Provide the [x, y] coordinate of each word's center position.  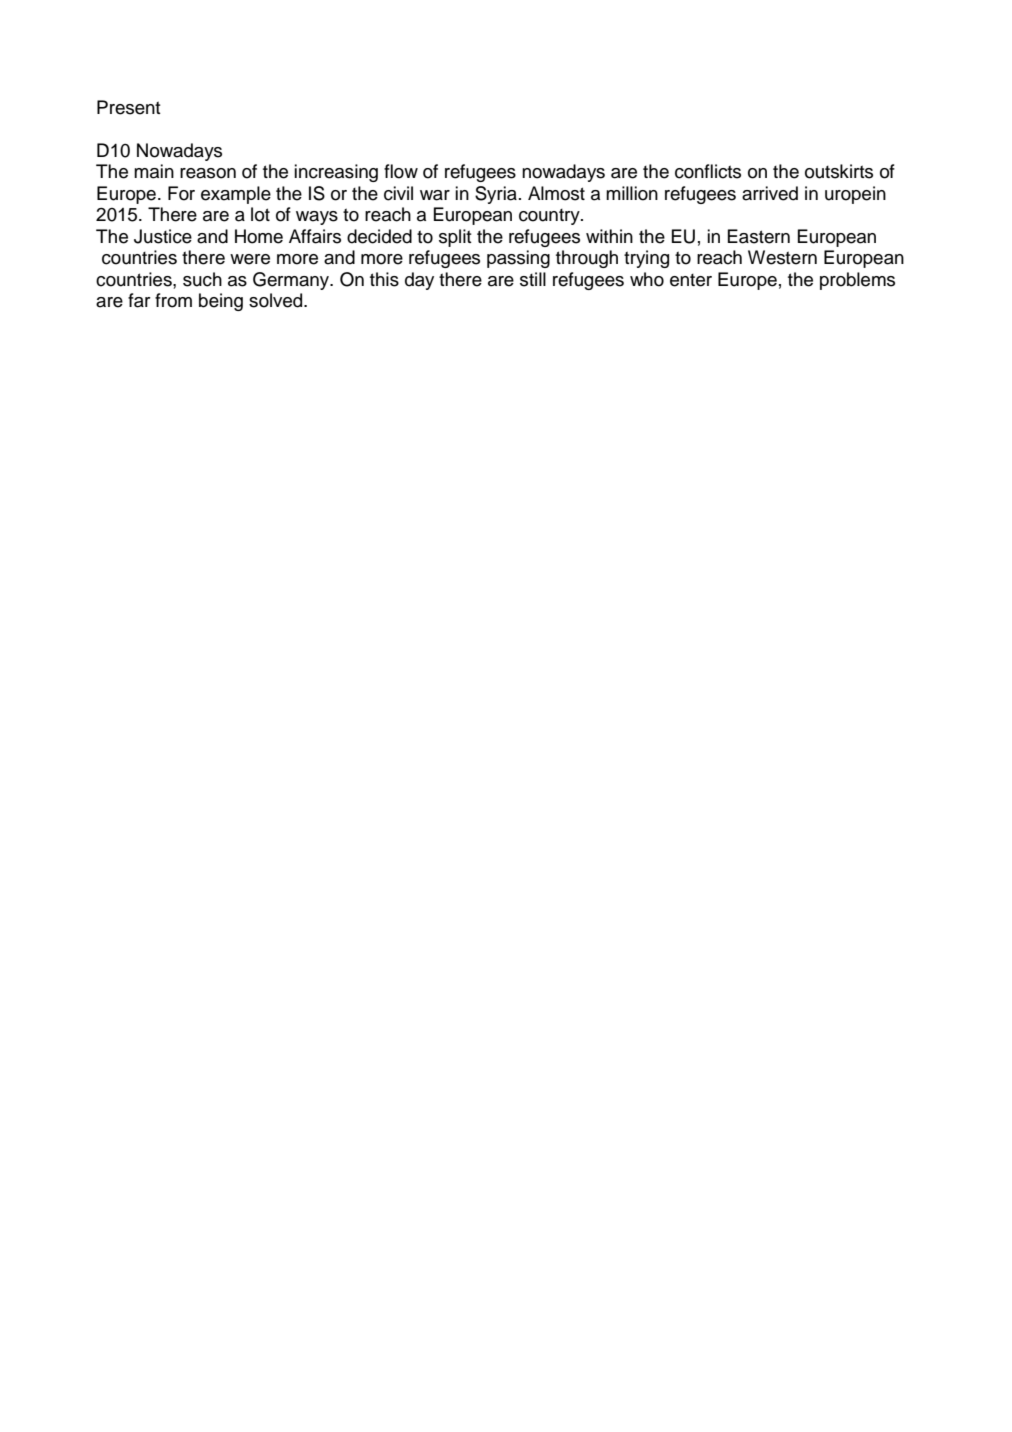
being [221, 302]
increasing [336, 173]
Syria [496, 195]
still [533, 279]
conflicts [708, 171]
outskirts [839, 171]
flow [401, 171]
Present [129, 107]
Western [782, 257]
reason [208, 173]
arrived [770, 193]
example [236, 195]
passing [518, 259]
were [250, 259]
